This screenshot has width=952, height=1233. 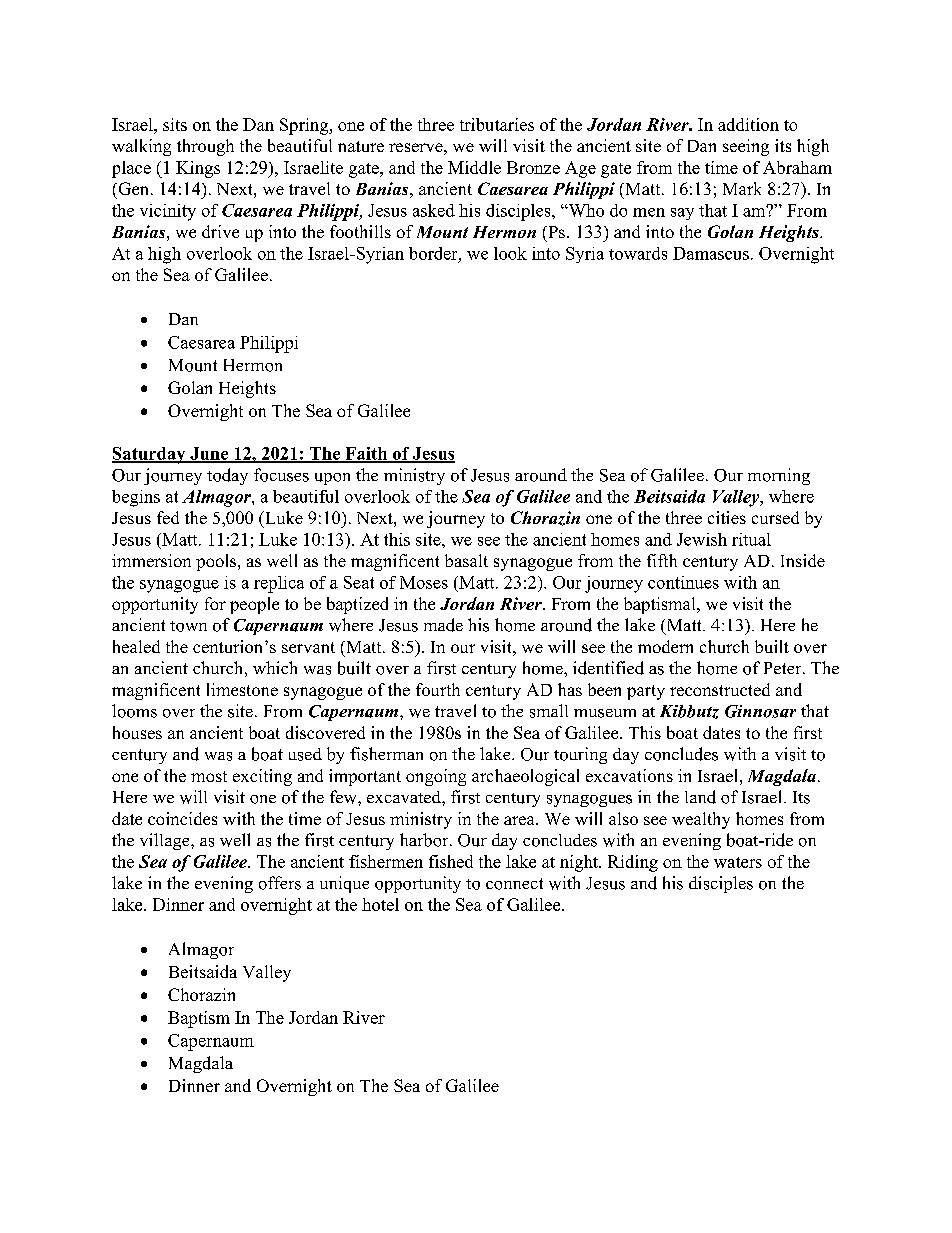 What do you see at coordinates (451, 861) in the screenshot?
I see `fished` at bounding box center [451, 861].
